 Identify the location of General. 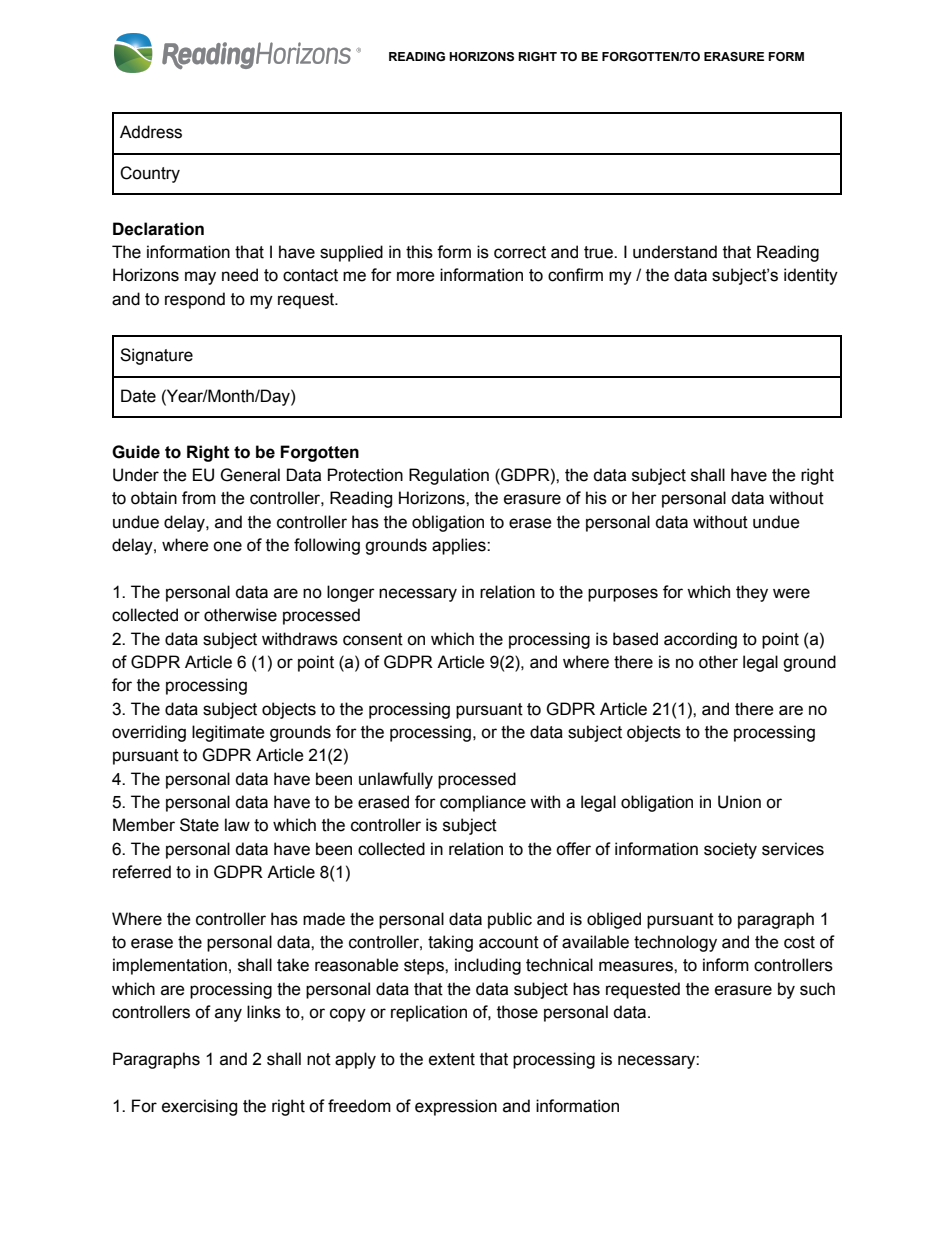
(250, 475).
